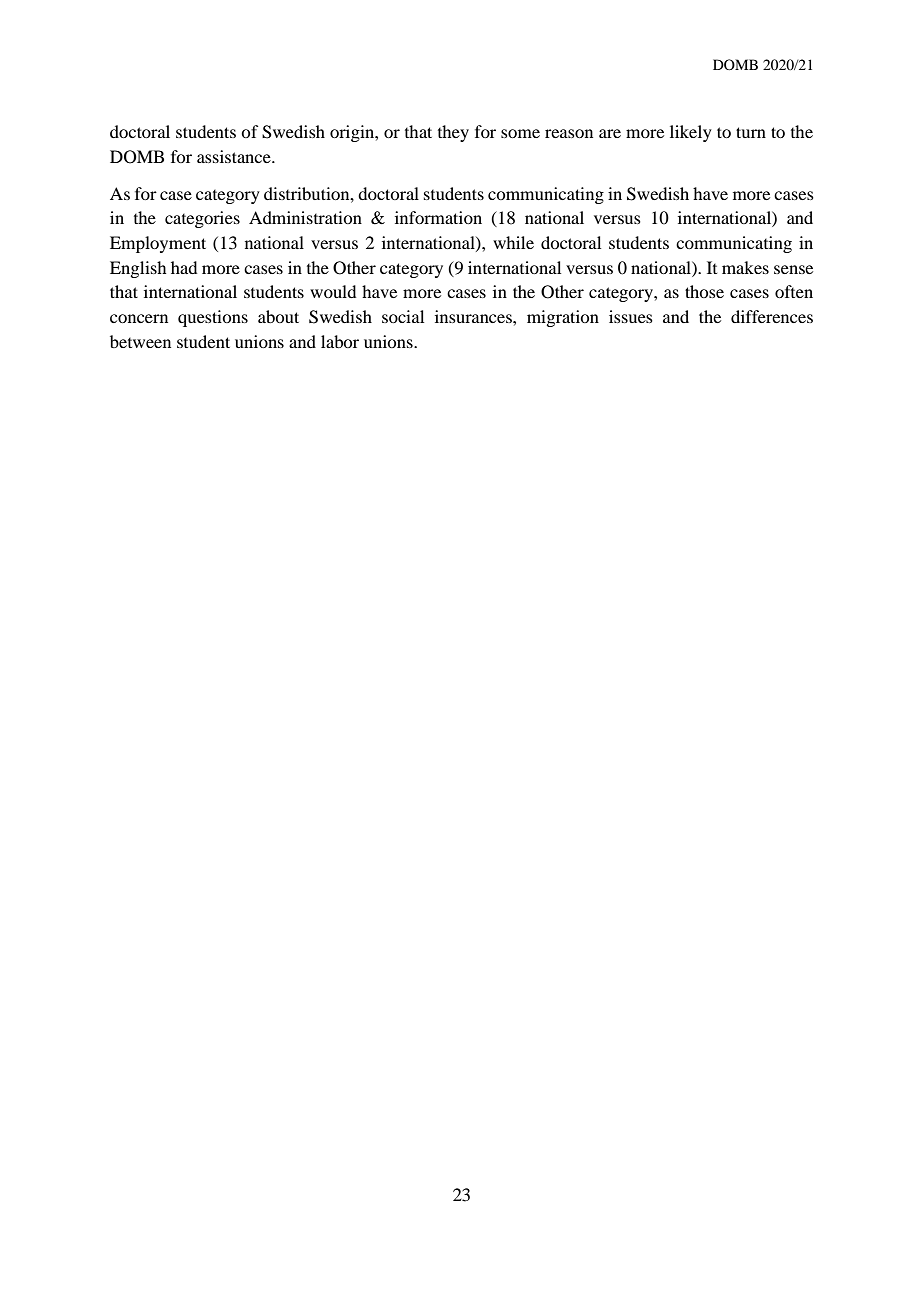  Describe the element at coordinates (140, 341) in the page. I see `between` at that location.
